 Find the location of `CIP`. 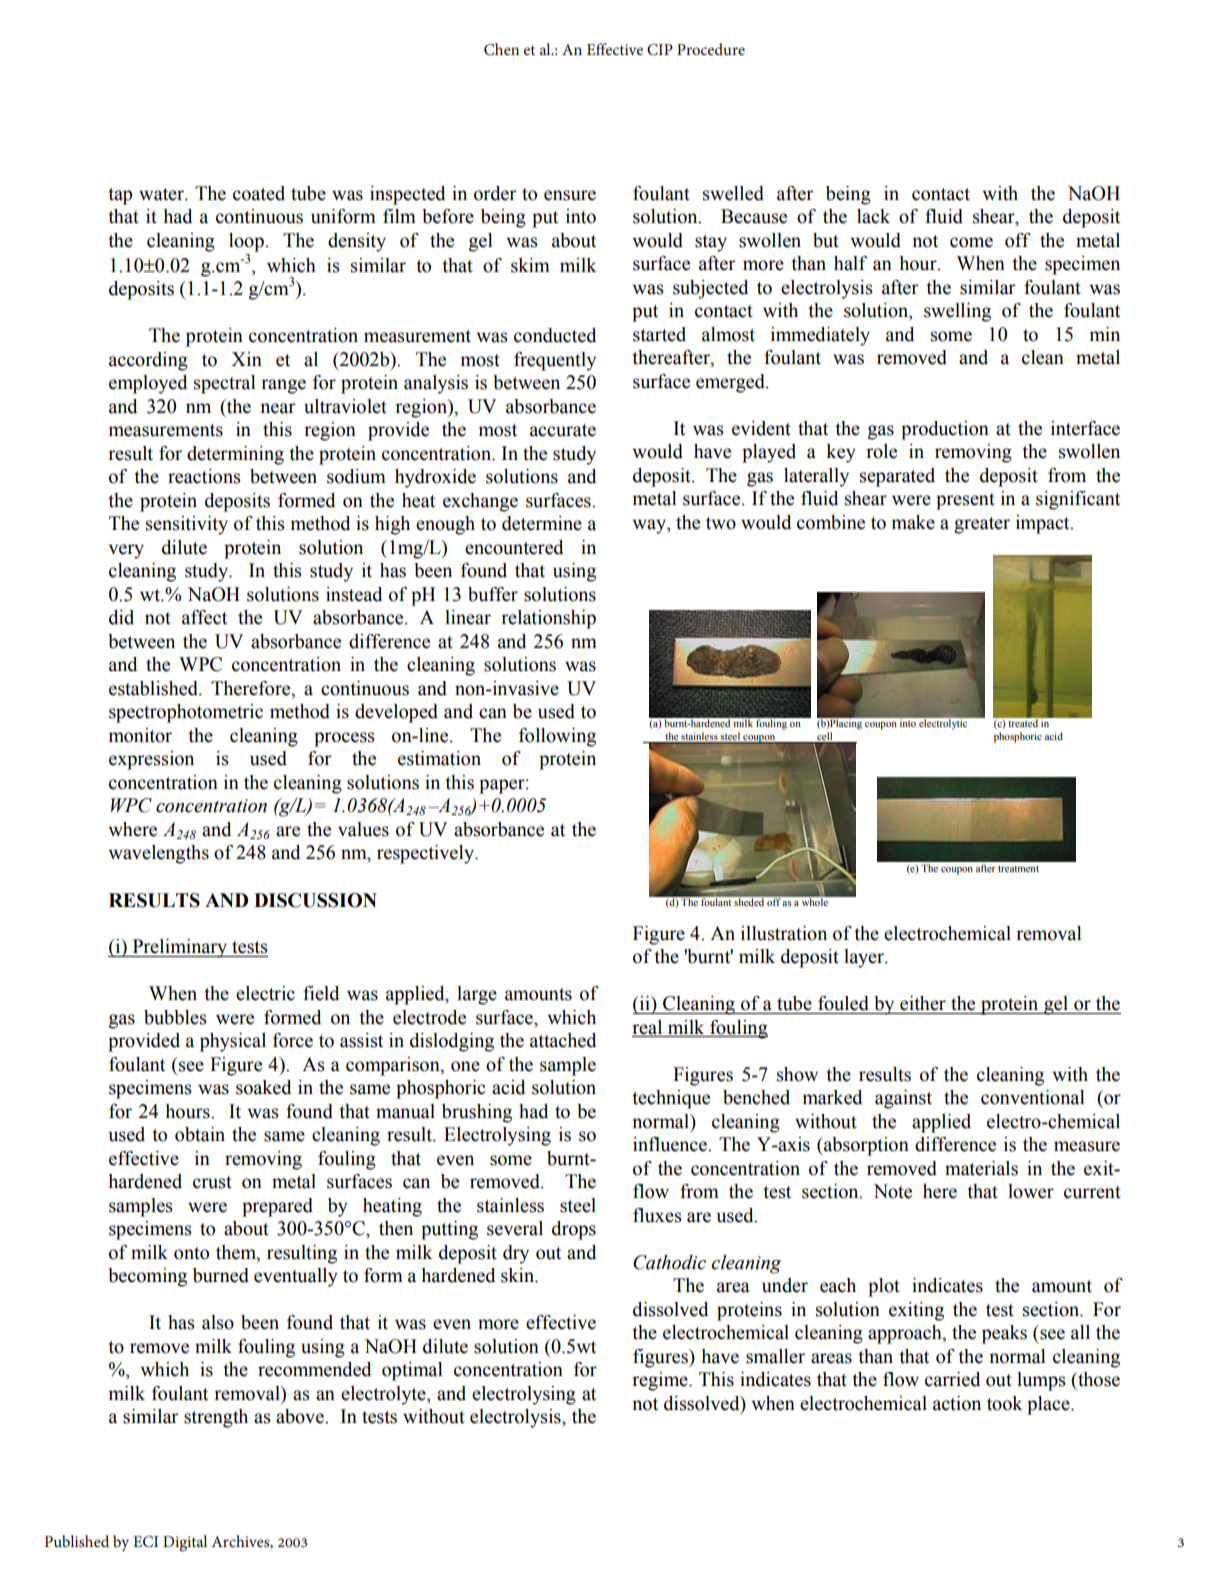

CIP is located at coordinates (660, 50).
